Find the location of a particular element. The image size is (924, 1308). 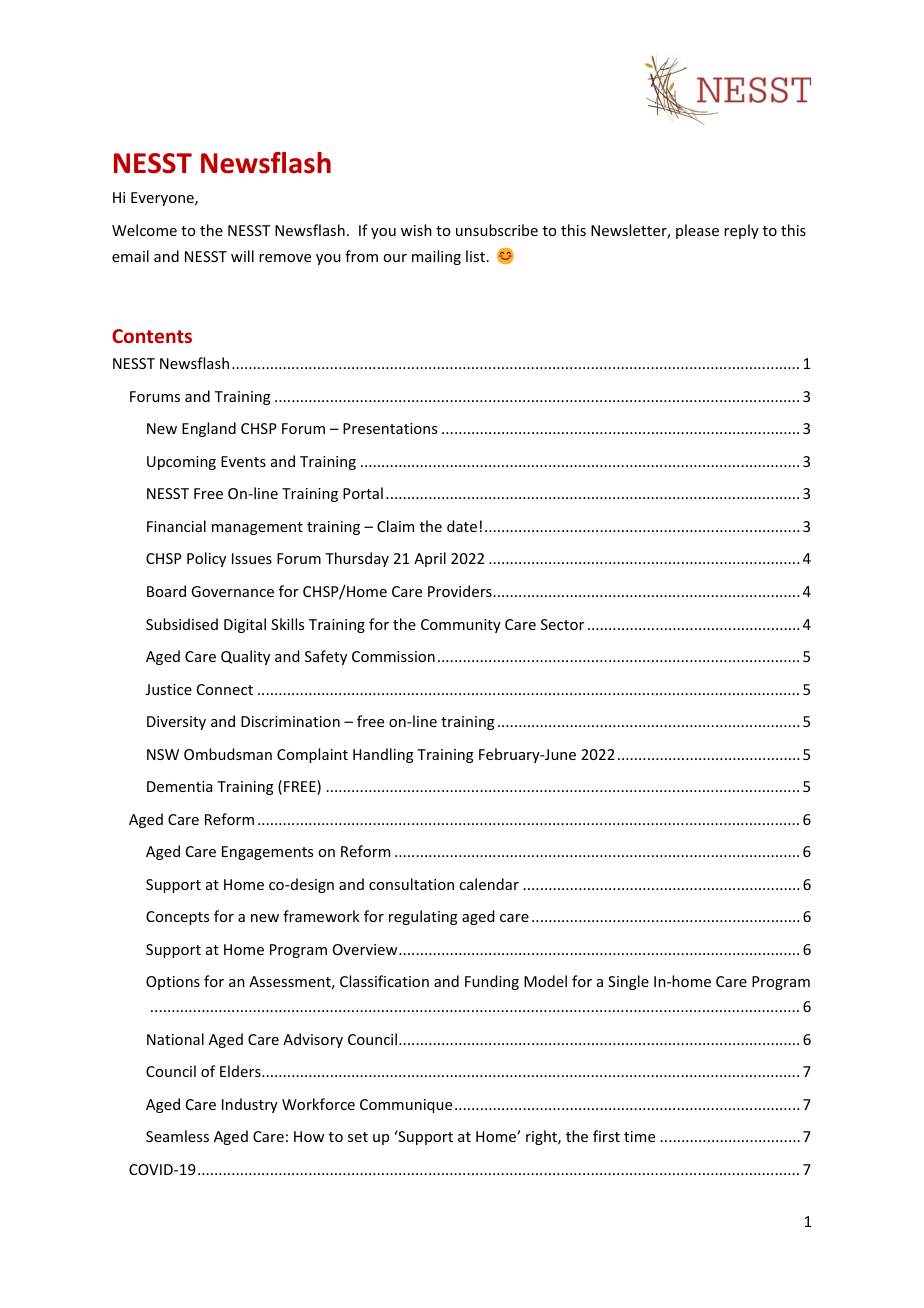

please is located at coordinates (697, 231).
